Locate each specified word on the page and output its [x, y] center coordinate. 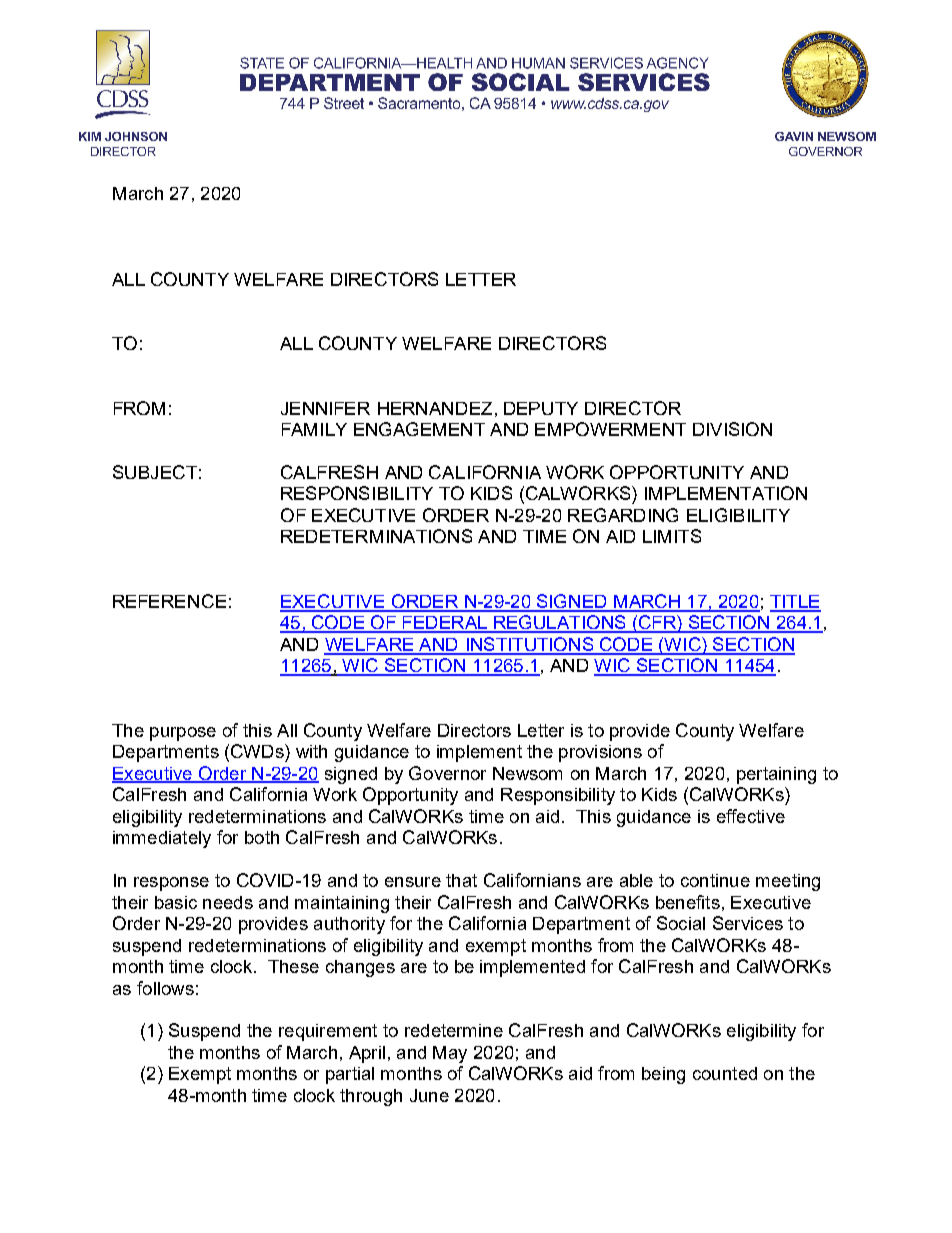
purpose [183, 734]
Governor [447, 773]
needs [228, 902]
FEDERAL [444, 624]
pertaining [776, 775]
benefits [688, 902]
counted [725, 1073]
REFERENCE [169, 601]
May [450, 1054]
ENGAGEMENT [419, 429]
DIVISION [732, 429]
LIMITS [672, 536]
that [461, 880]
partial [350, 1075]
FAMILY [314, 429]
